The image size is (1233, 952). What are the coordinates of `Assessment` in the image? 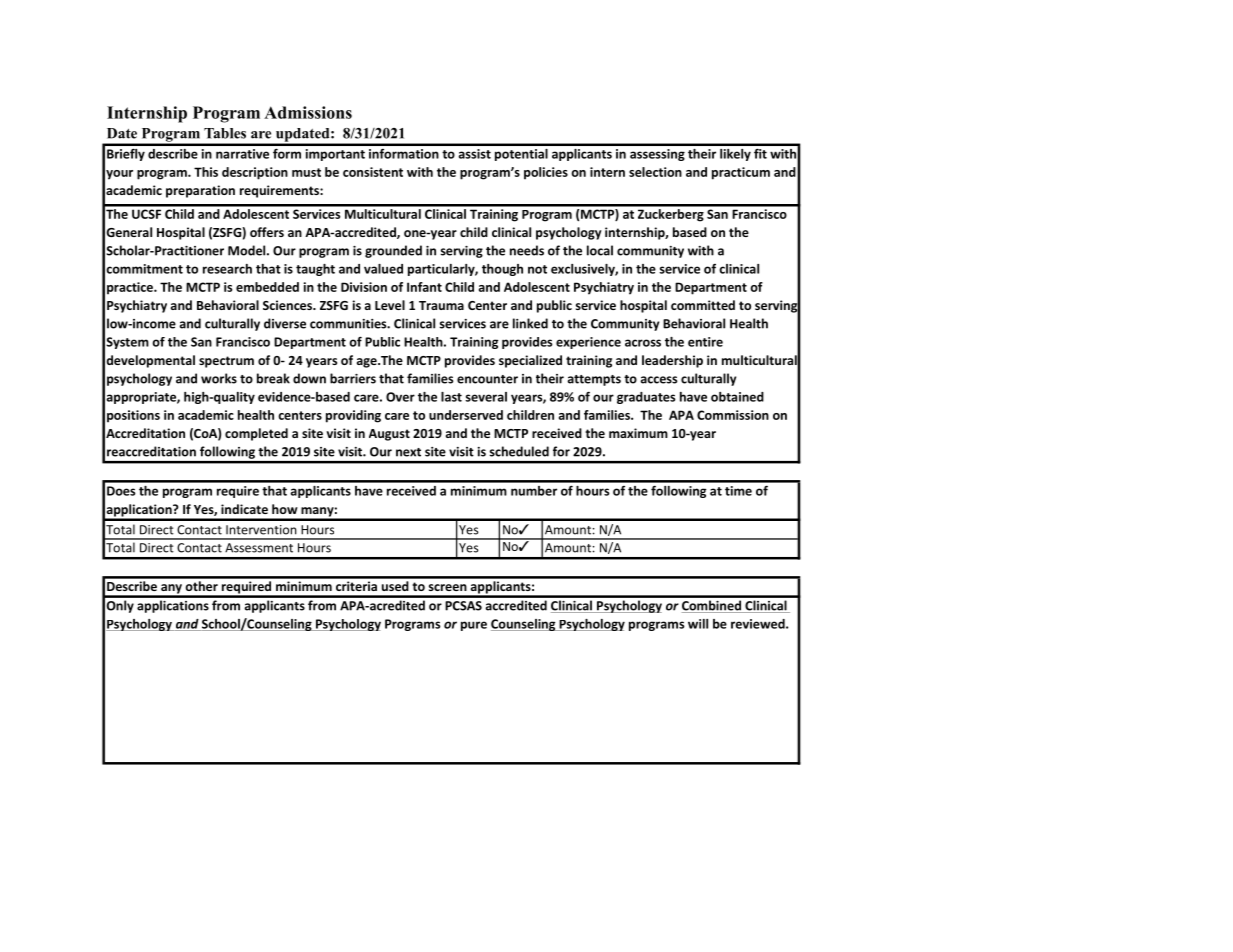 It's located at (259, 548).
